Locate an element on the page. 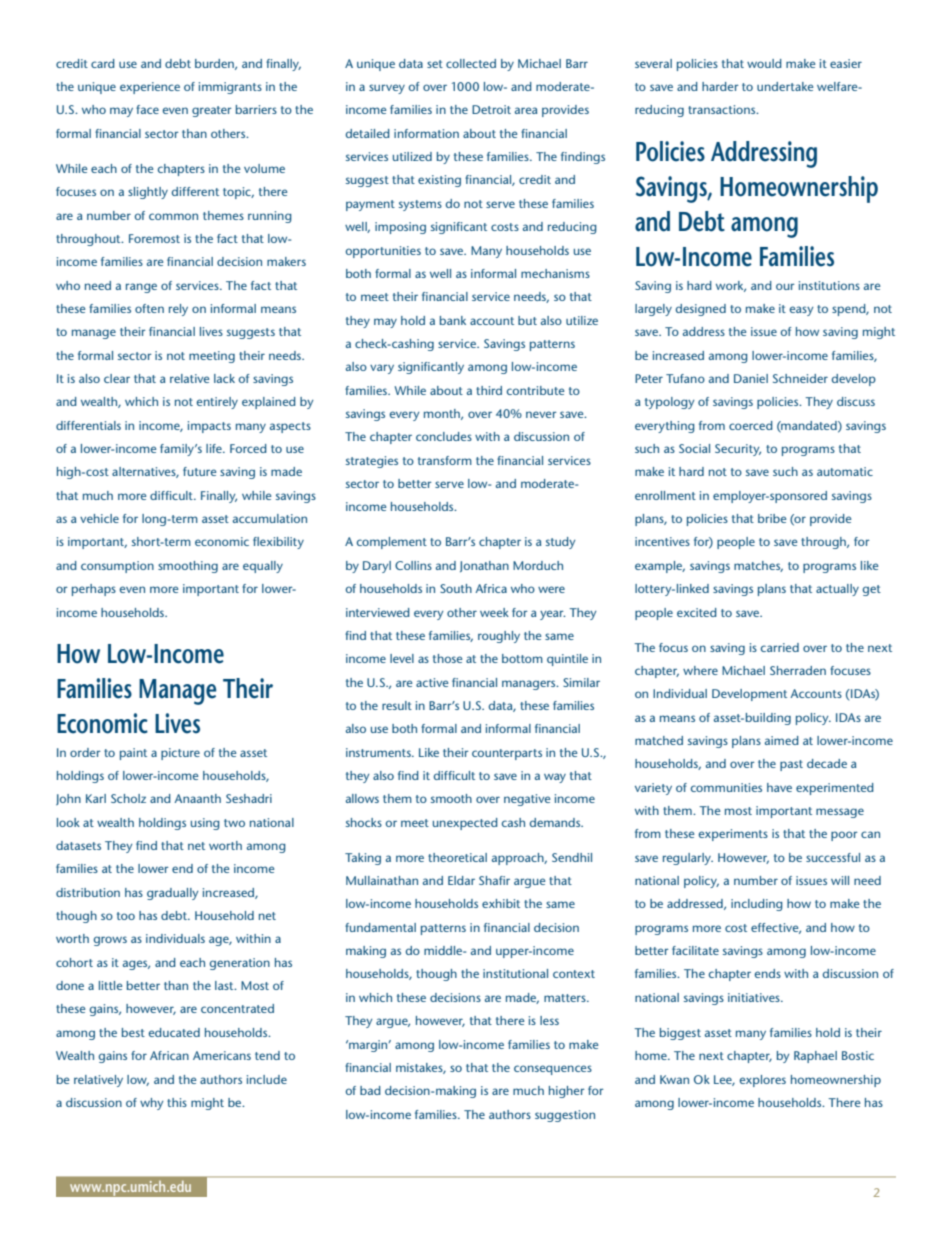 The height and width of the image is (1233, 952). consumption is located at coordinates (117, 567).
